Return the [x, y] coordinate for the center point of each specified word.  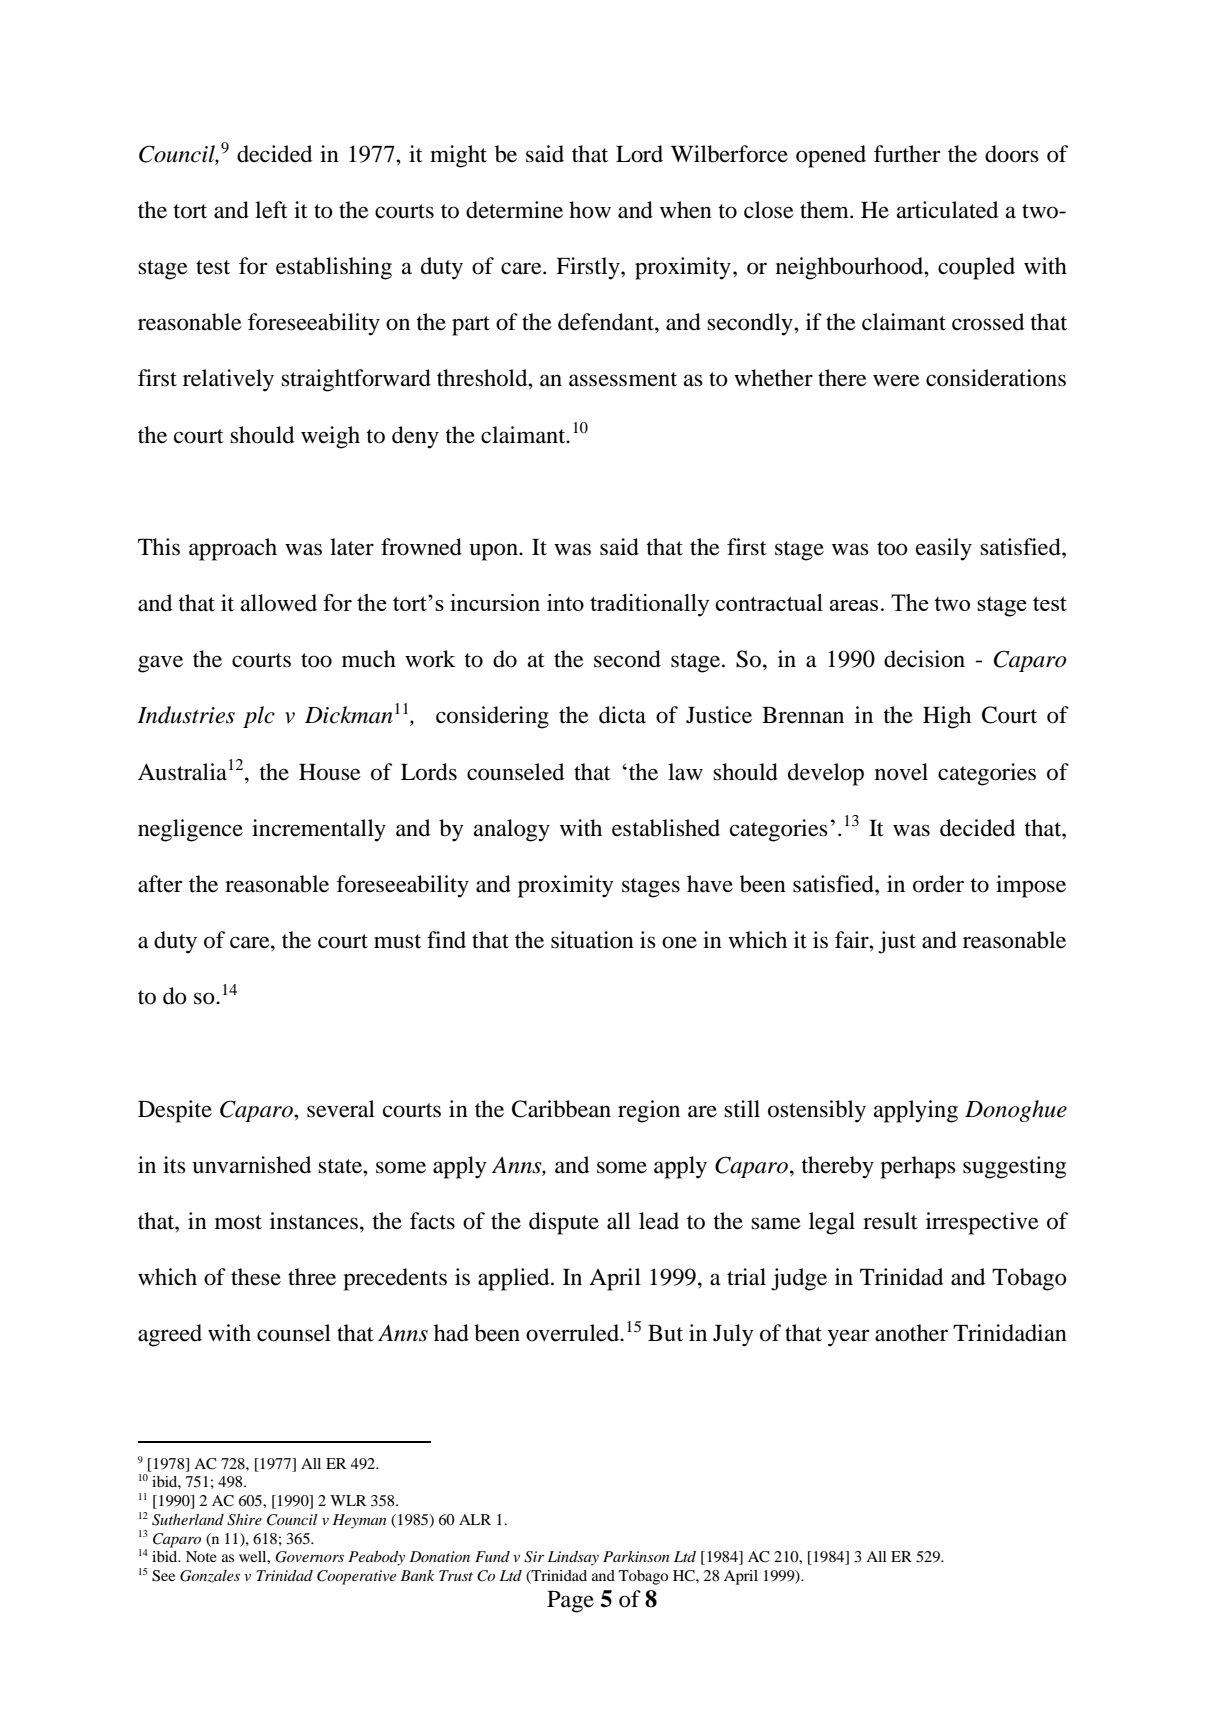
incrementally [319, 830]
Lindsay [573, 1558]
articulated [947, 210]
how [590, 210]
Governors [309, 1557]
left [271, 210]
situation [592, 940]
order [938, 884]
